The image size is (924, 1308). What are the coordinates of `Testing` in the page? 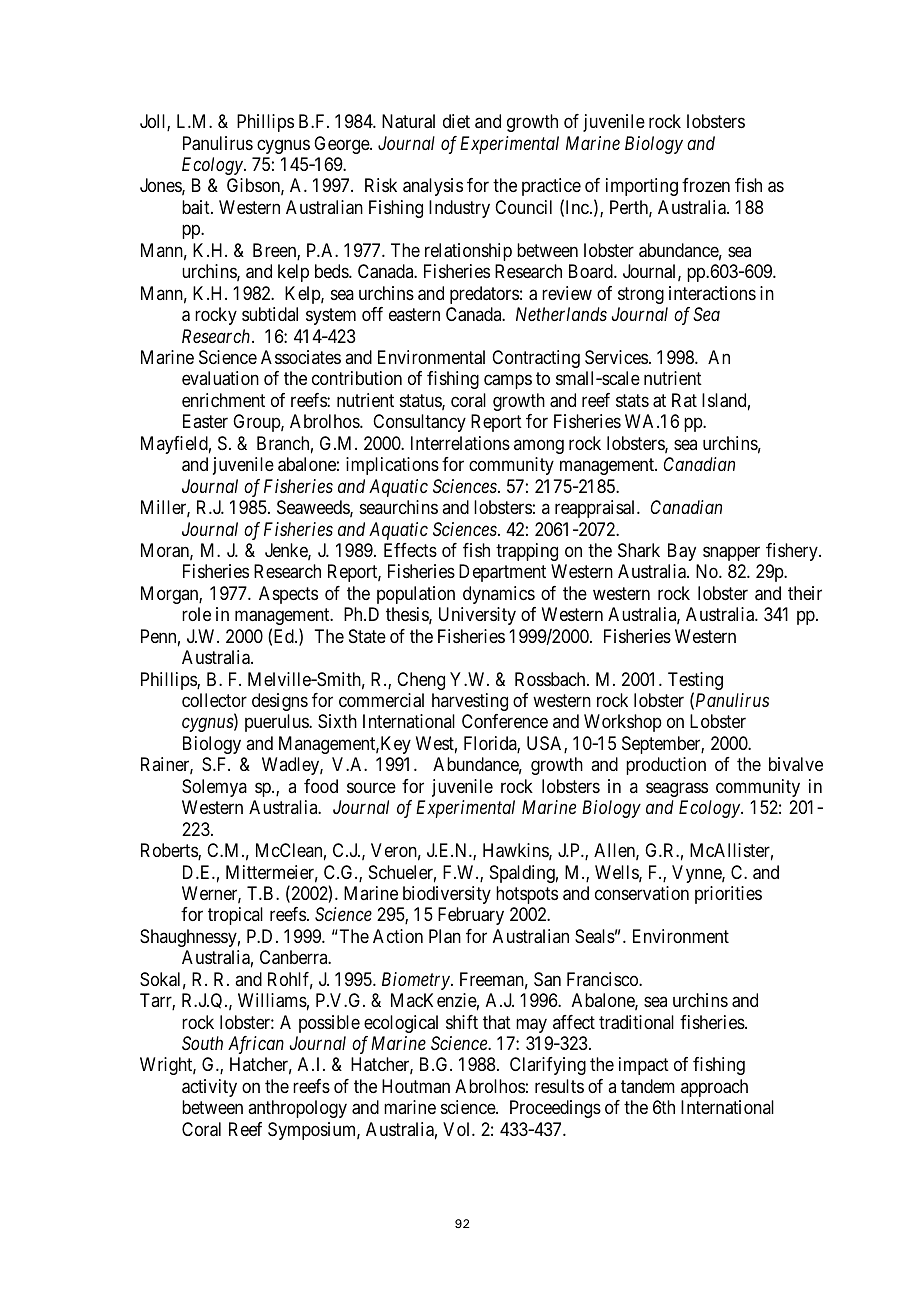 It's located at (695, 682).
